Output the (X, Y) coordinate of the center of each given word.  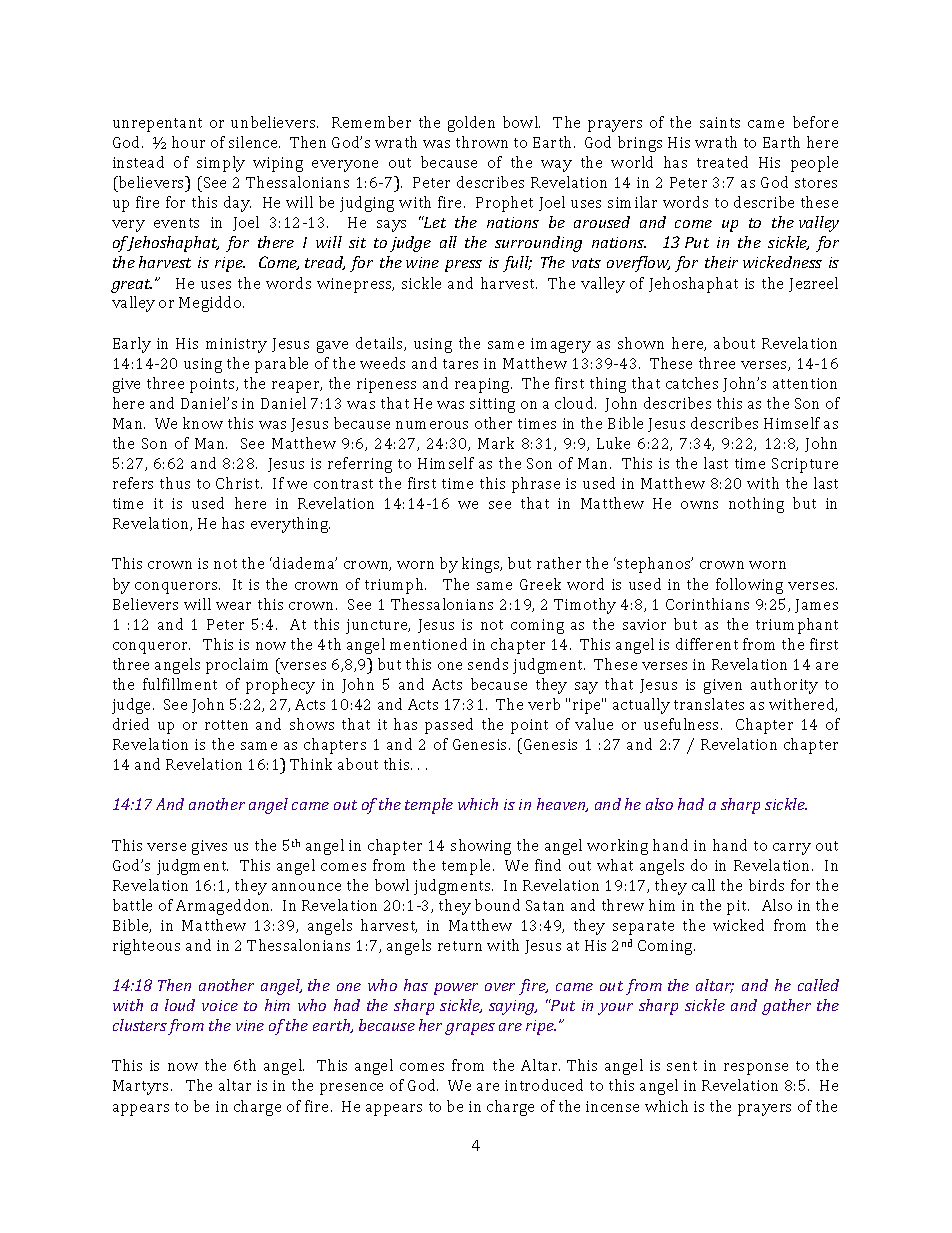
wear (233, 606)
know (203, 423)
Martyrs (142, 1087)
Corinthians (707, 604)
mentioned (428, 644)
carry (792, 849)
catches (692, 383)
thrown (482, 142)
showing (481, 847)
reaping (483, 385)
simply (221, 164)
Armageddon (224, 907)
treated (722, 162)
